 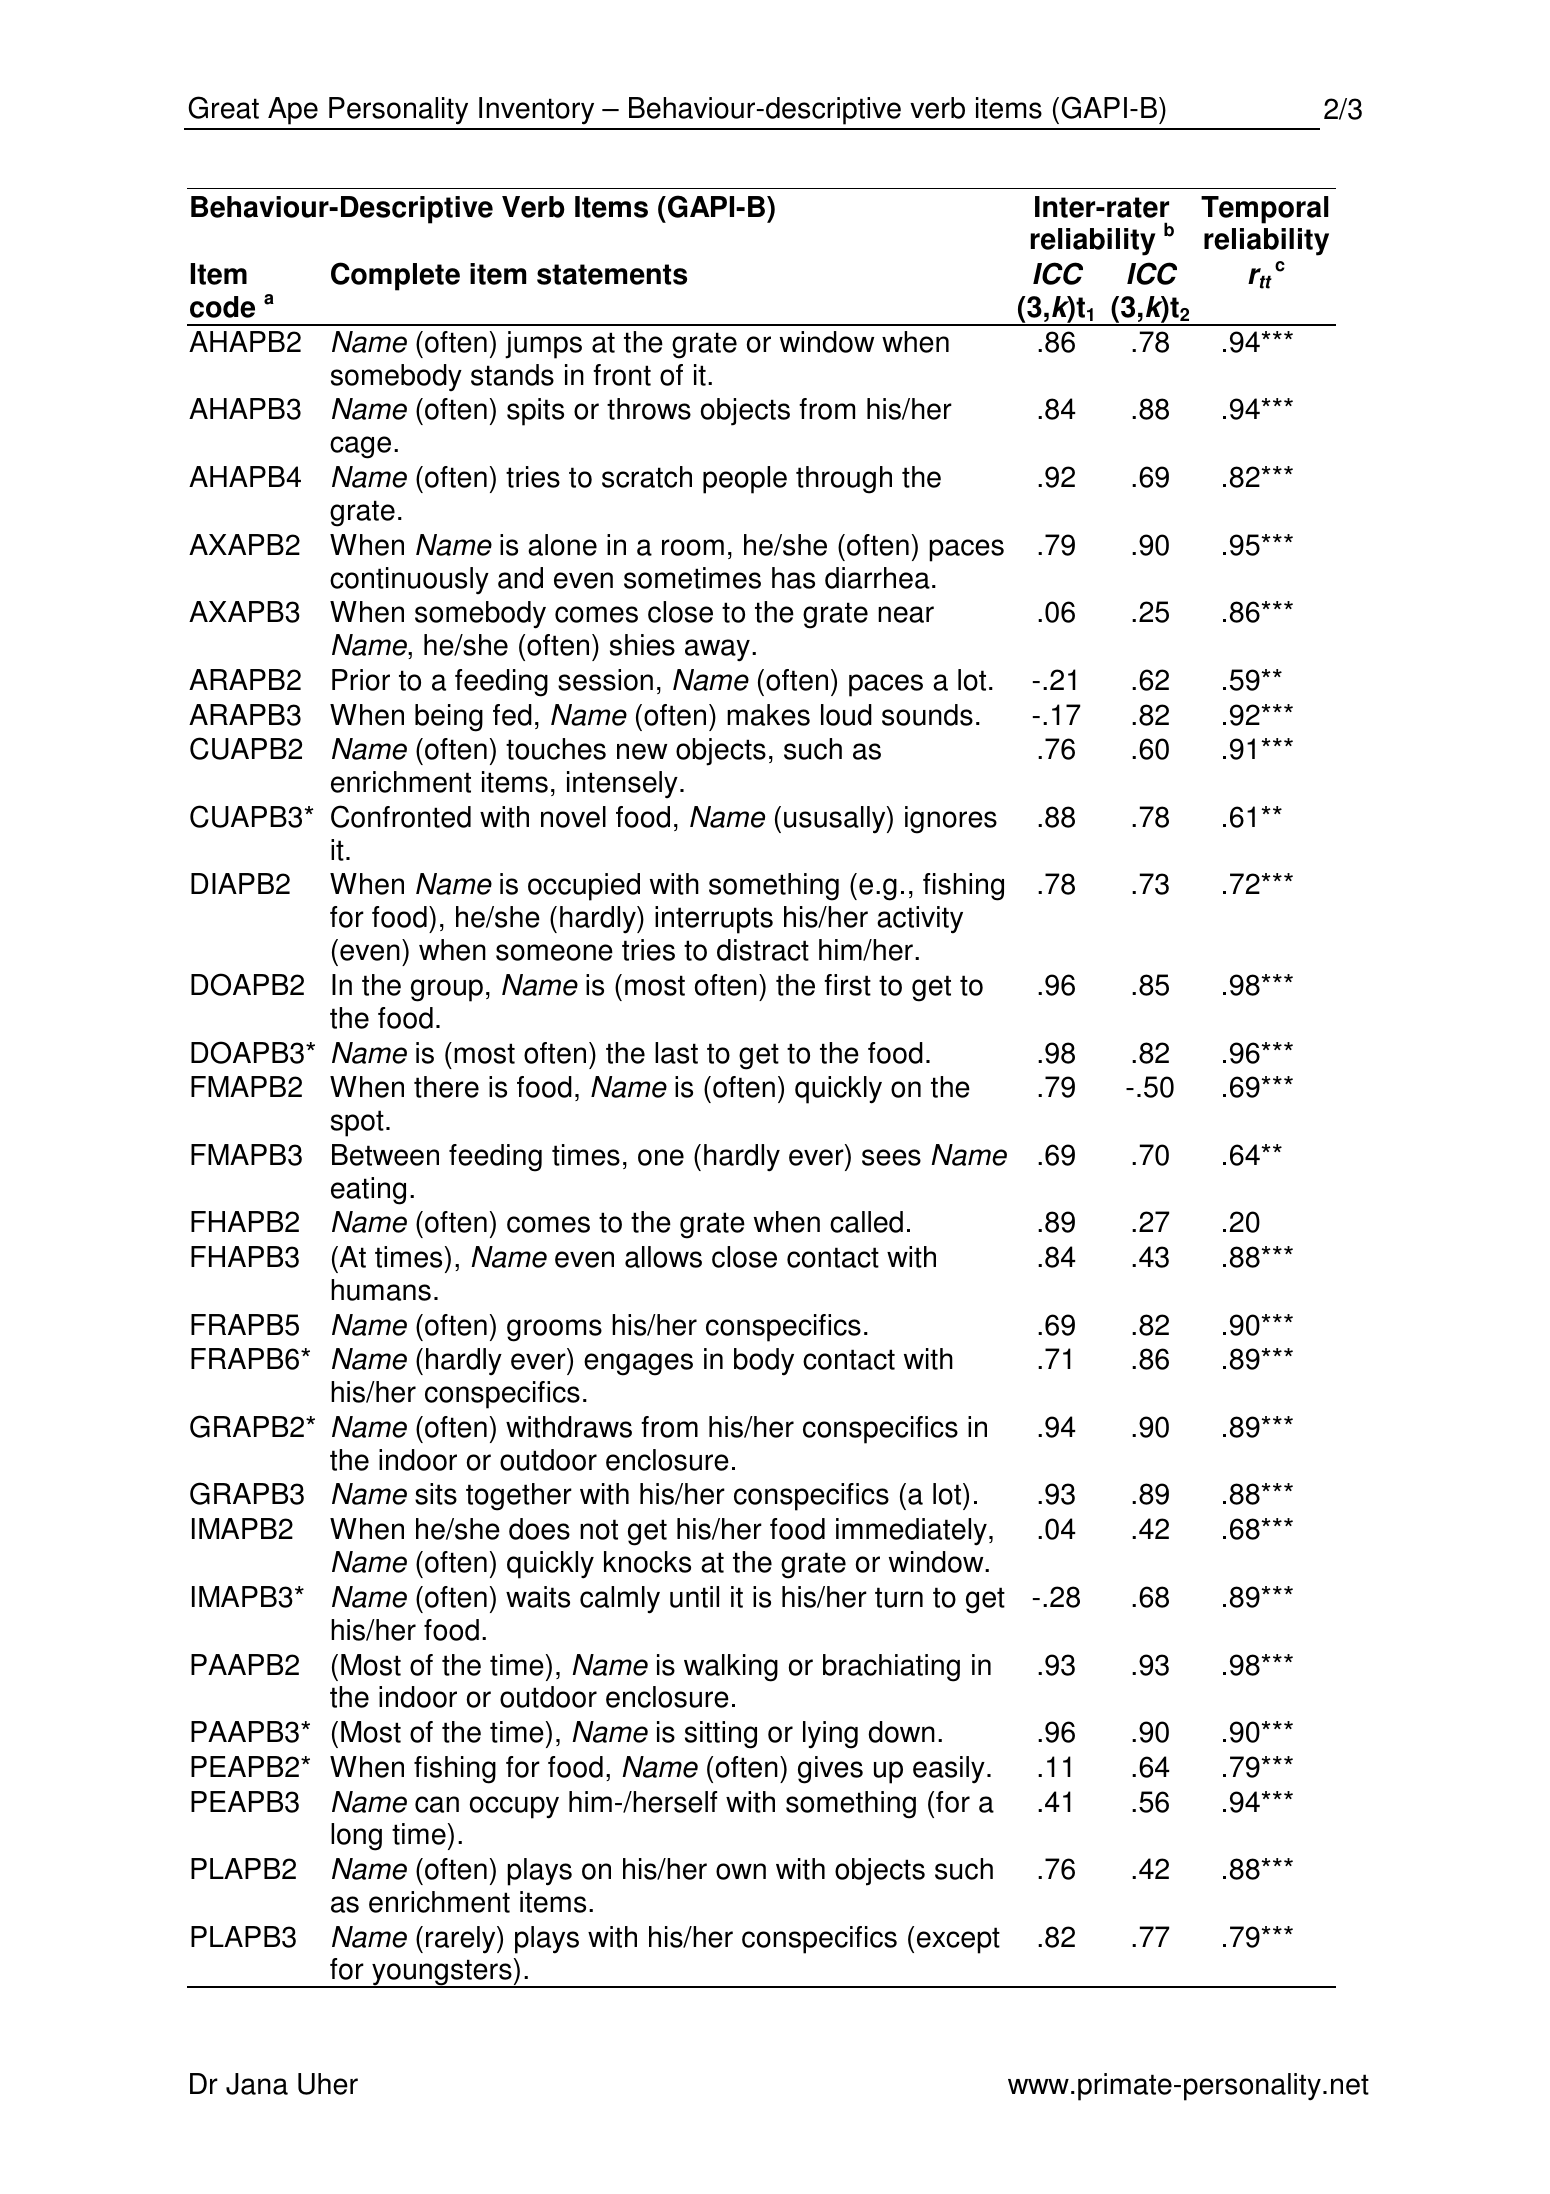 What do you see at coordinates (949, 1769) in the screenshot?
I see `easily` at bounding box center [949, 1769].
